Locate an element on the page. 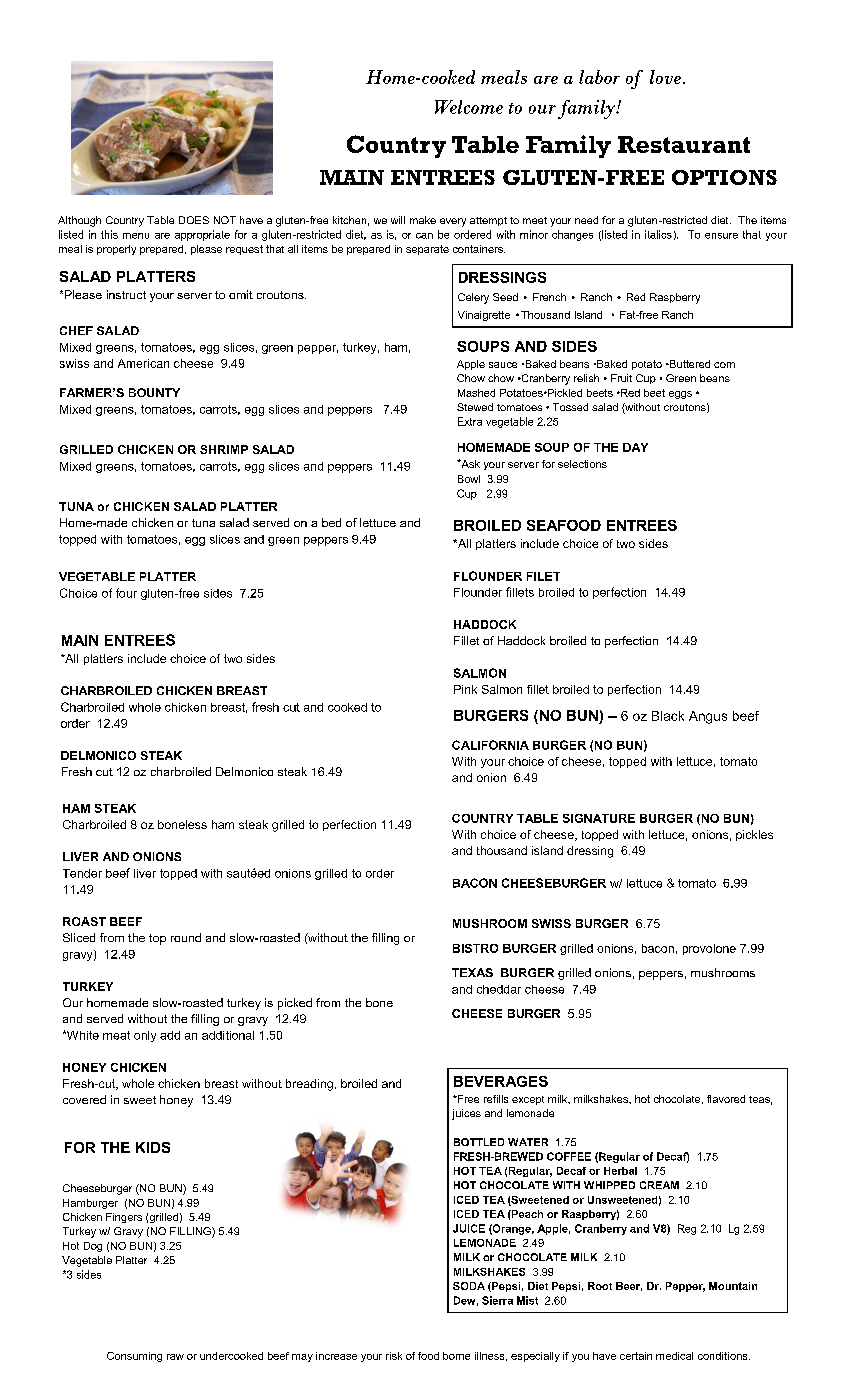 The image size is (849, 1400). love is located at coordinates (665, 77).
